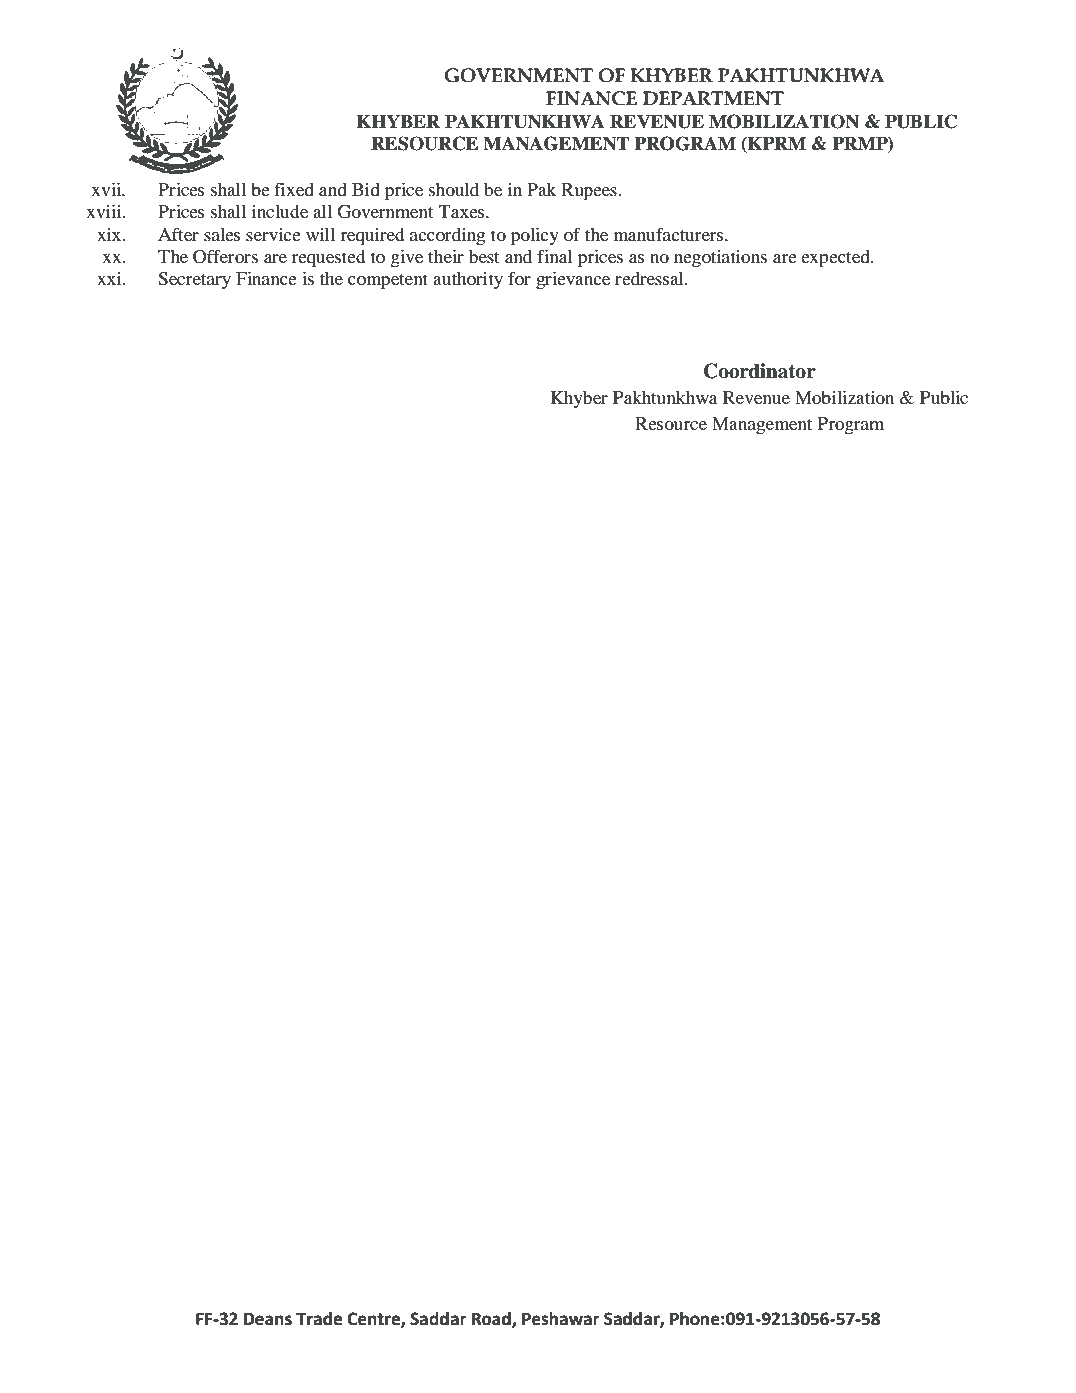  Describe the element at coordinates (760, 371) in the page. I see `Coordinator` at that location.
